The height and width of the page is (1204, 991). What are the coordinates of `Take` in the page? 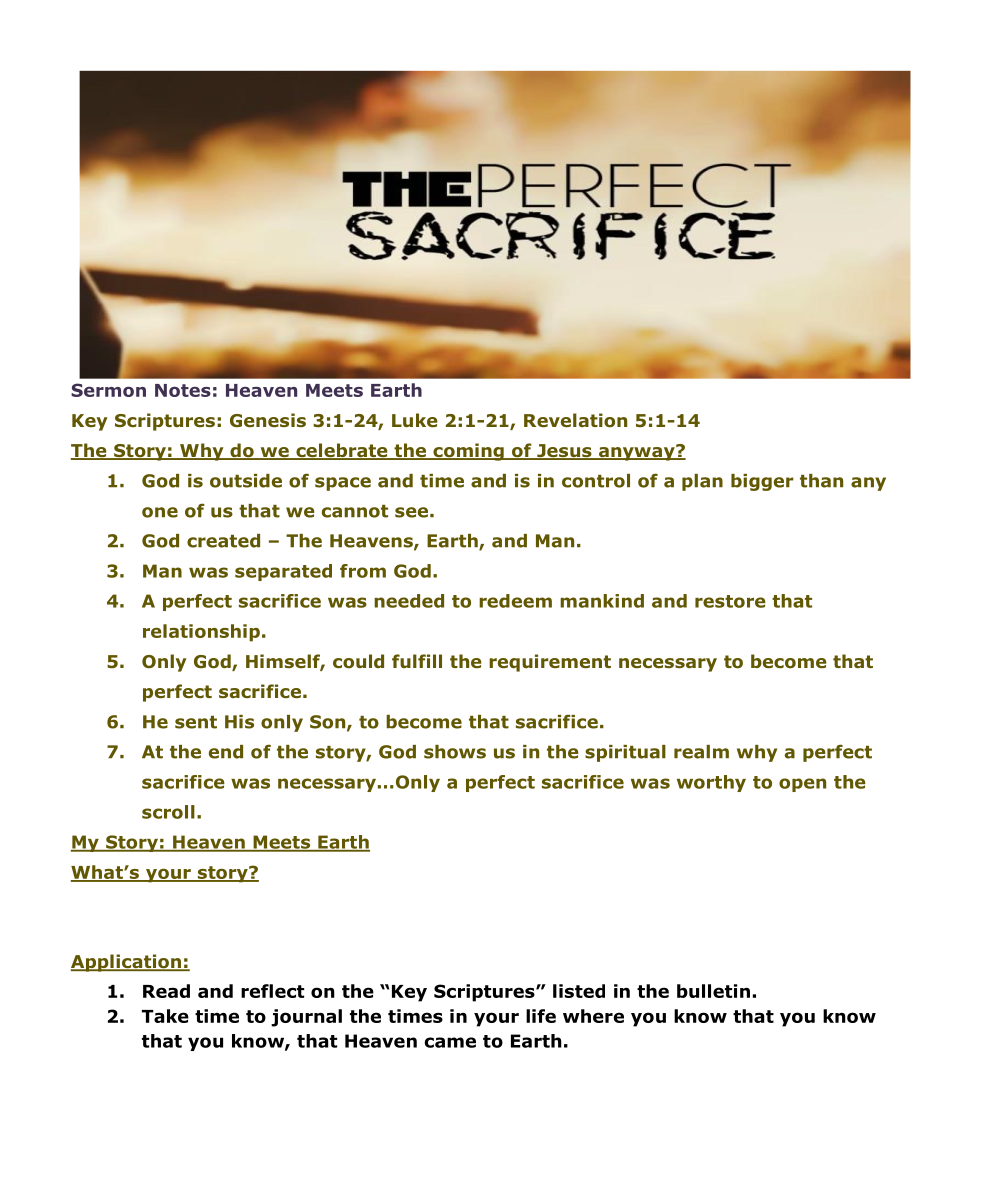 It's located at (165, 1016).
